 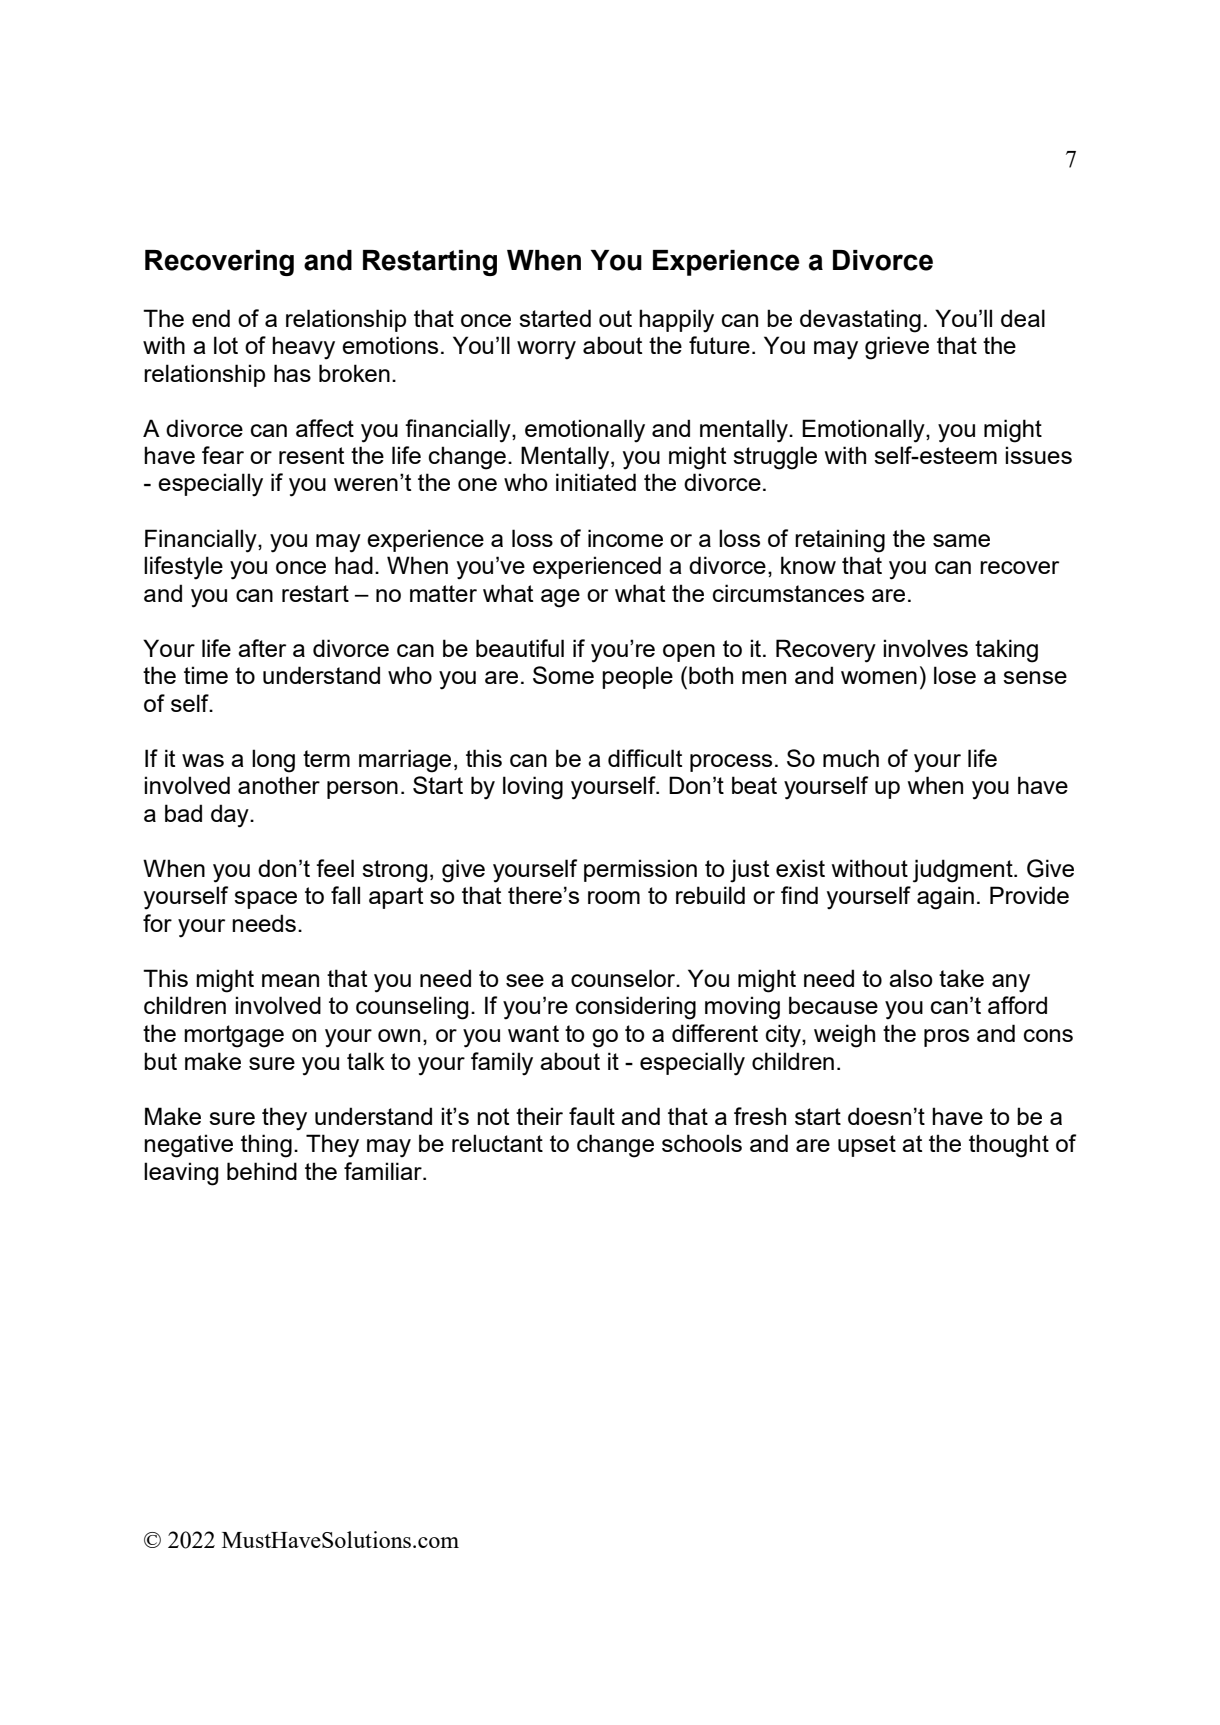 What do you see at coordinates (303, 348) in the screenshot?
I see `heavy` at bounding box center [303, 348].
